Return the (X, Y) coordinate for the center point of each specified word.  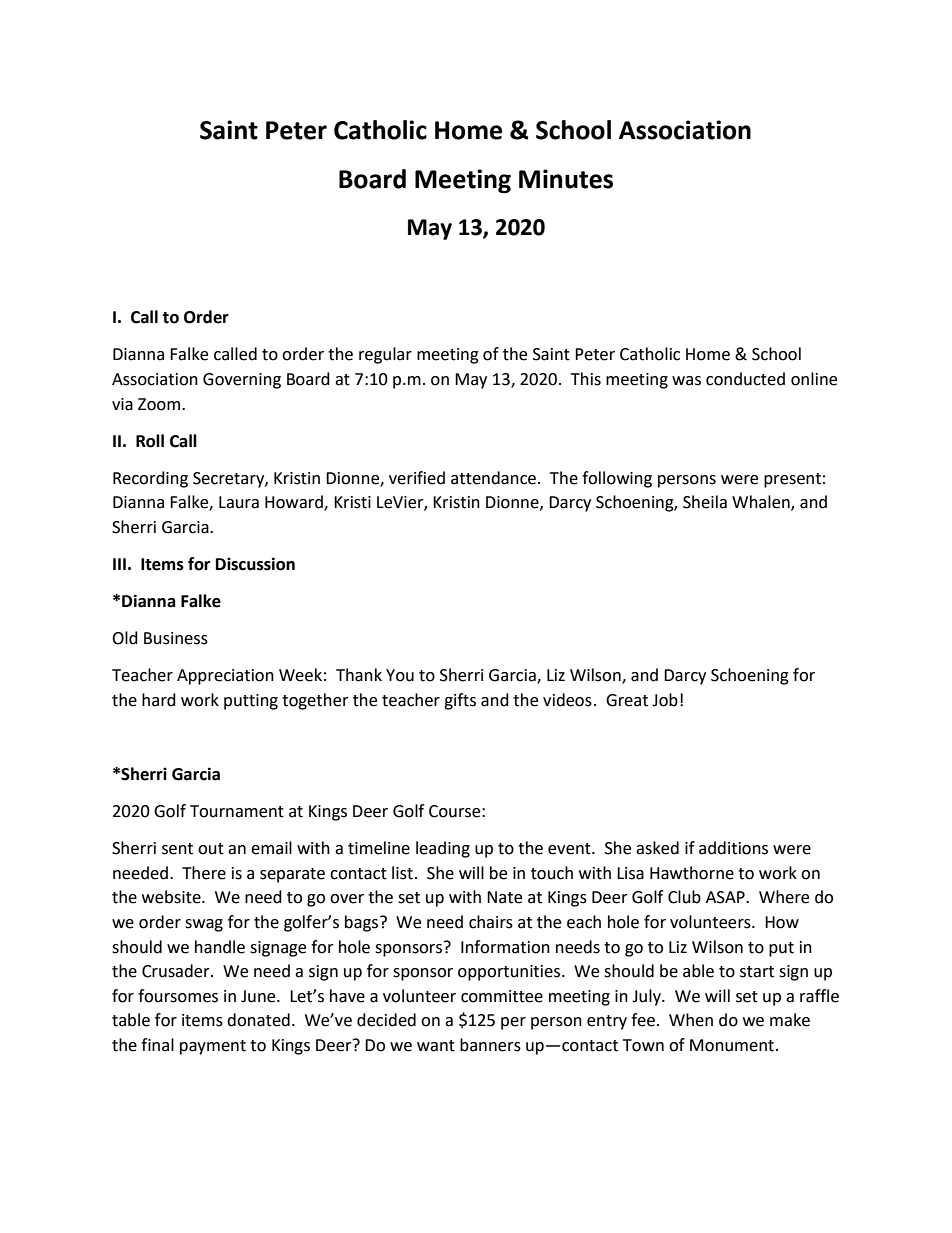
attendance (493, 478)
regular (385, 355)
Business (176, 638)
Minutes (566, 179)
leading (443, 849)
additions (733, 848)
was (686, 381)
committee (502, 996)
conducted (745, 379)
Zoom (159, 404)
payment (213, 1047)
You (400, 675)
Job (665, 700)
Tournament (237, 811)
